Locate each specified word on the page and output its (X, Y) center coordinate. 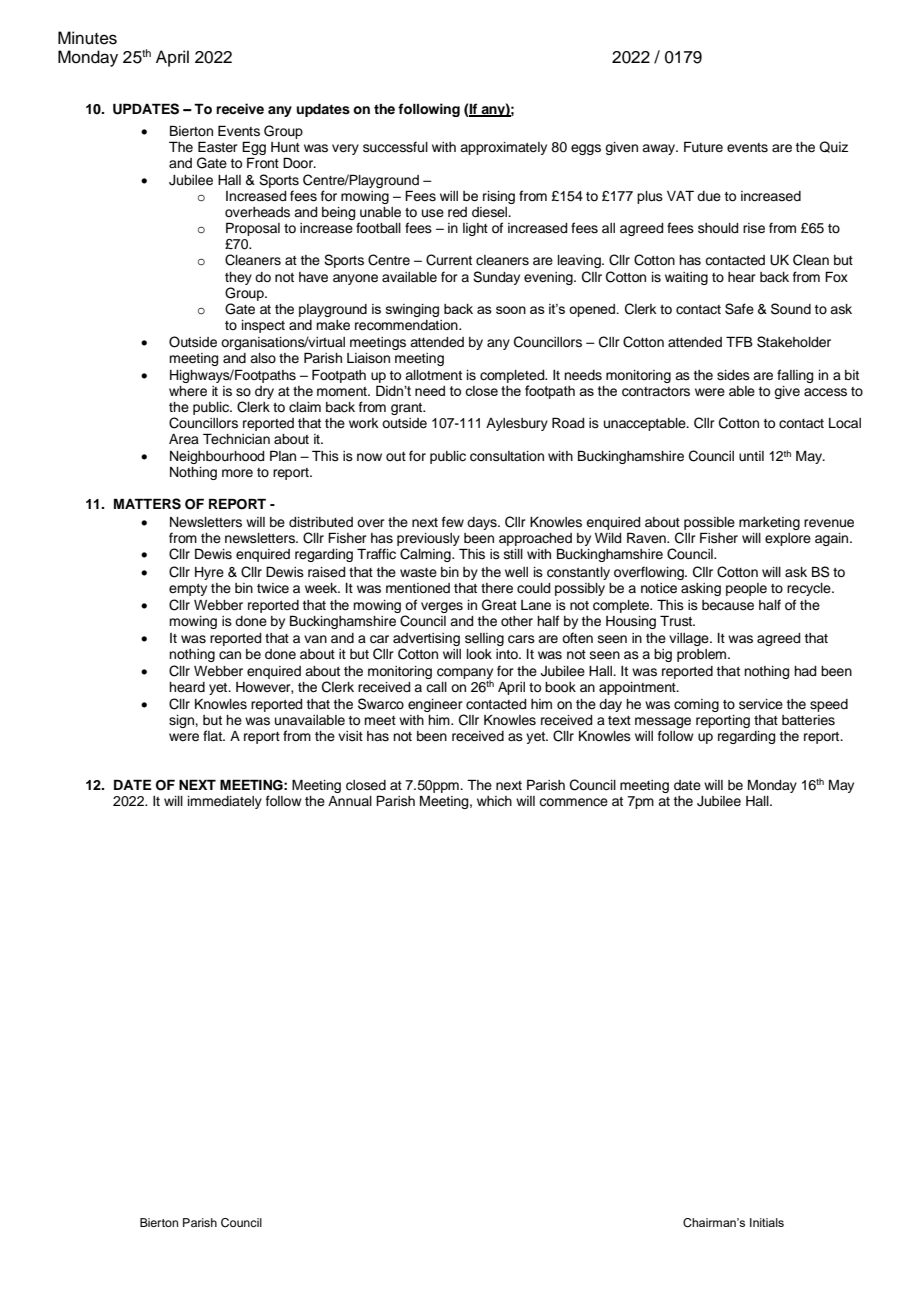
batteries (808, 720)
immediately (225, 802)
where (188, 391)
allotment (433, 375)
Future (703, 147)
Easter (218, 147)
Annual (350, 801)
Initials (767, 1222)
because (728, 605)
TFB (739, 341)
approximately (503, 148)
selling (484, 639)
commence (573, 802)
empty (188, 590)
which (494, 801)
